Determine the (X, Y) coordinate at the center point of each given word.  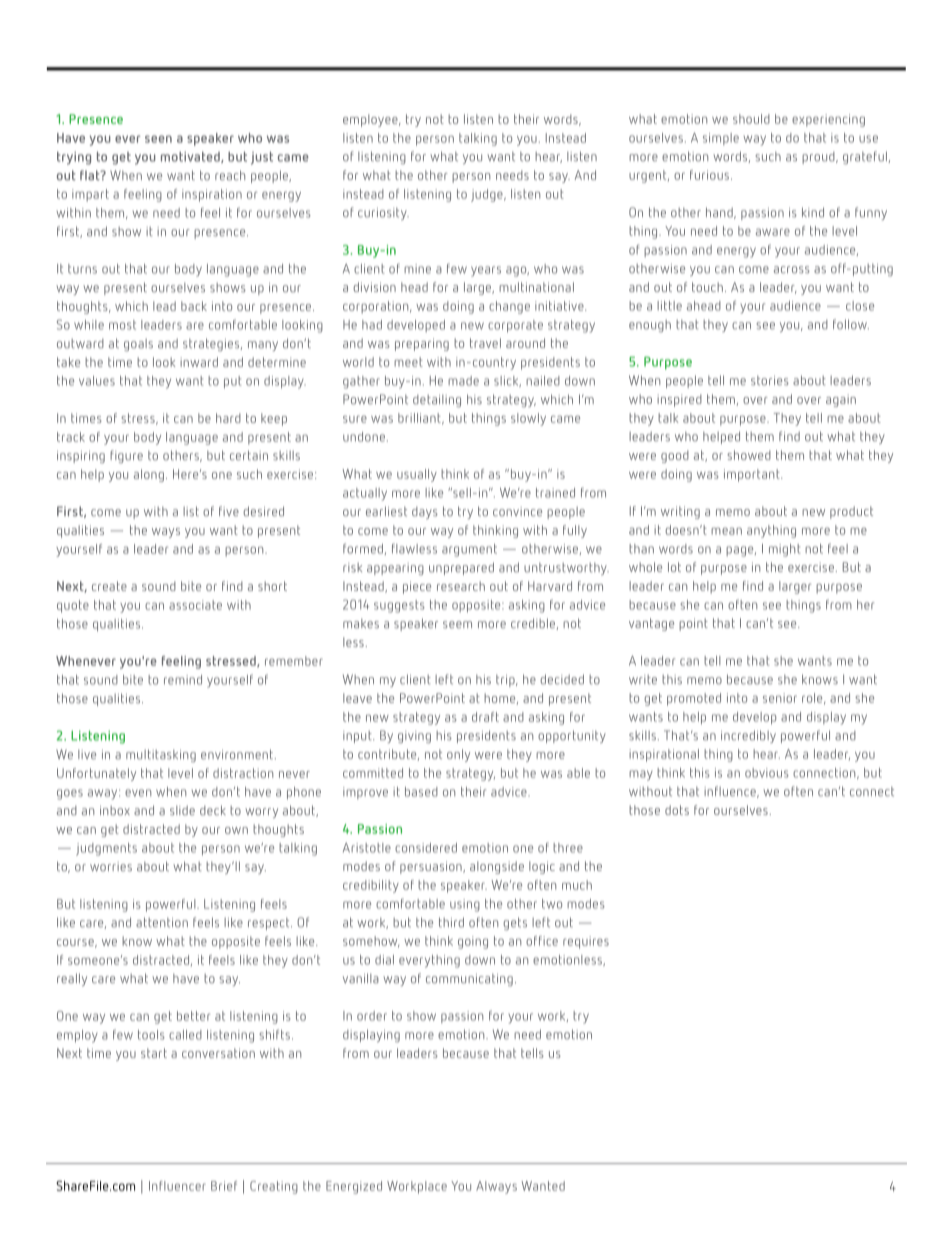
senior (780, 698)
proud (819, 158)
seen (158, 139)
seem (457, 624)
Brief (224, 1186)
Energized (354, 1187)
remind (183, 680)
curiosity (383, 214)
